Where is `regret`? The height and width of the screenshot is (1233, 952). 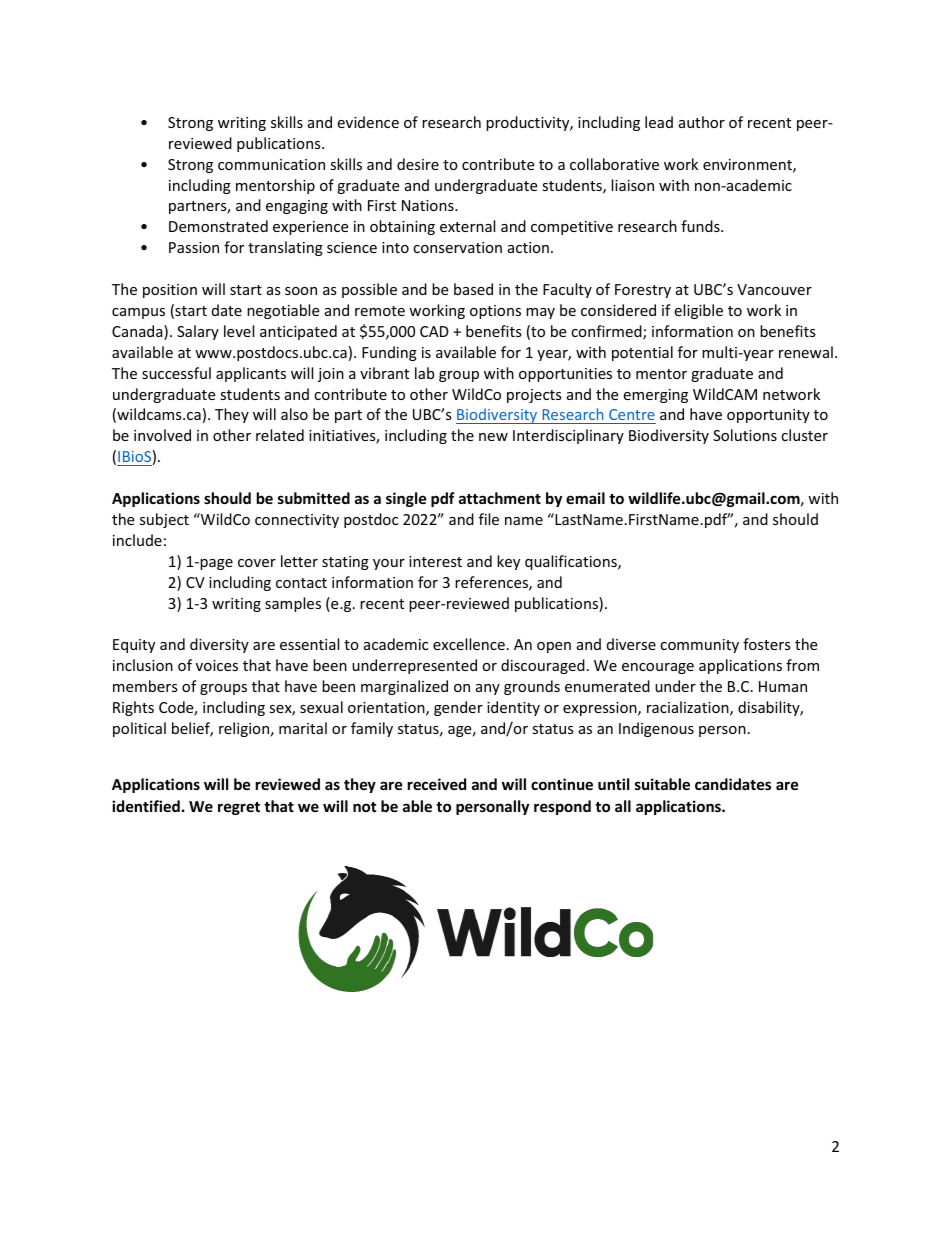 regret is located at coordinates (239, 808).
